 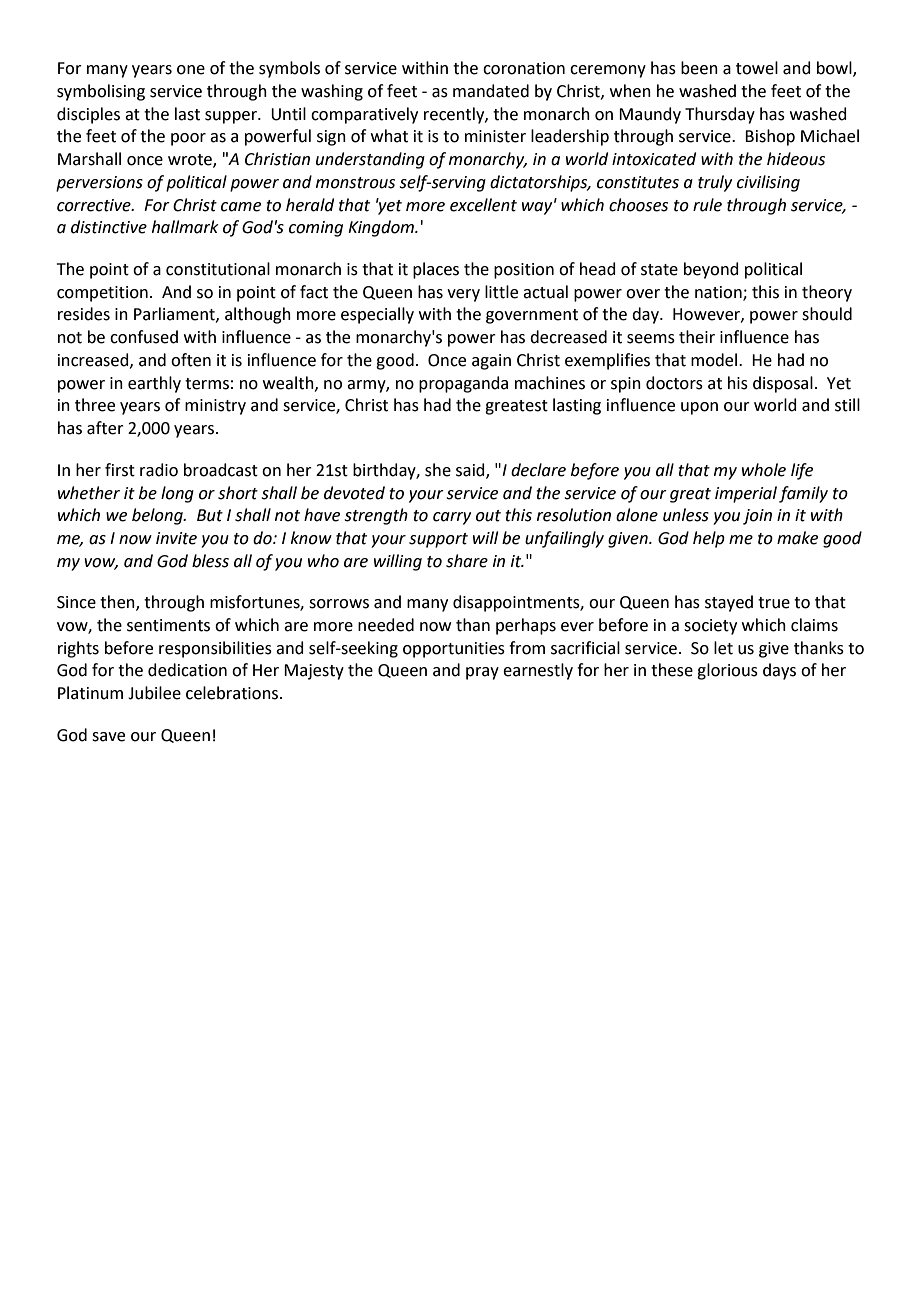 What do you see at coordinates (210, 515) in the screenshot?
I see `But` at bounding box center [210, 515].
